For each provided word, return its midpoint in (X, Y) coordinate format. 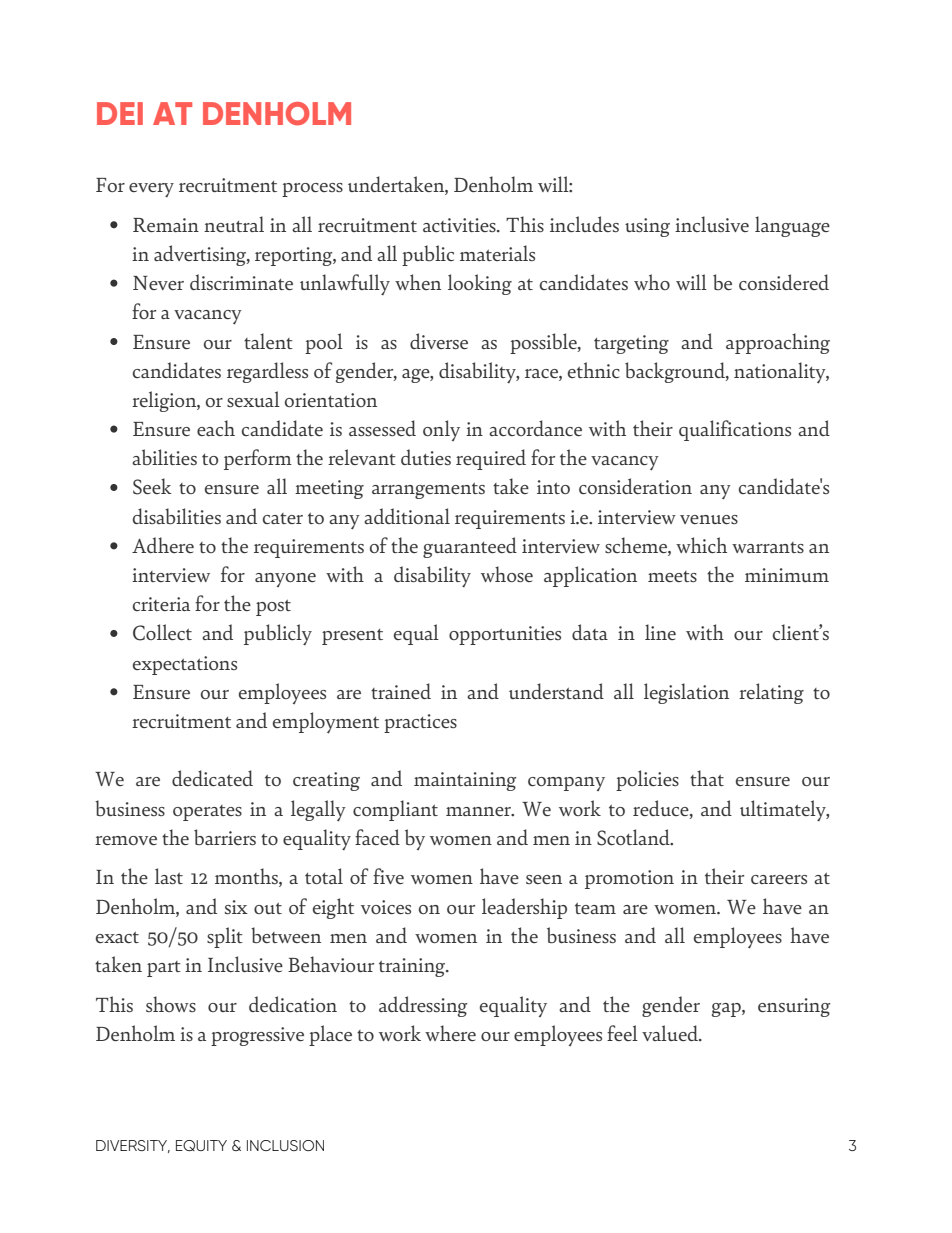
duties (426, 457)
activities (460, 225)
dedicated (212, 778)
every (151, 190)
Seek (152, 486)
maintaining (465, 781)
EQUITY (201, 1145)
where (450, 1033)
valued (671, 1033)
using (647, 227)
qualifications (735, 430)
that (707, 778)
